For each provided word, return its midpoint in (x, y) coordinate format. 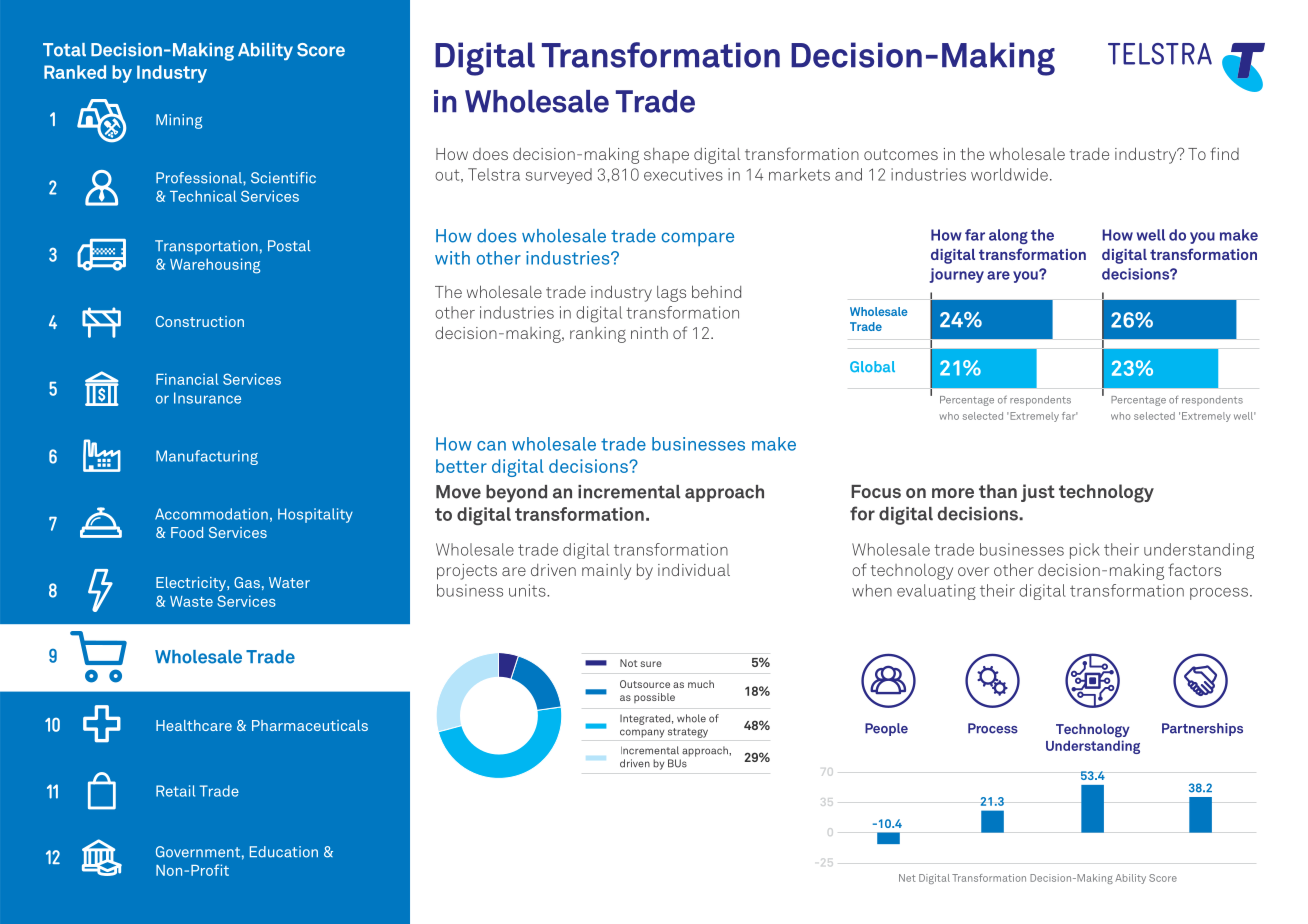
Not (629, 663)
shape (666, 155)
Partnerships (1202, 729)
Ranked (75, 72)
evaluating (936, 592)
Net (907, 878)
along (1008, 236)
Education (284, 852)
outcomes (901, 154)
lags (671, 294)
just (1038, 493)
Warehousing (215, 266)
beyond (516, 494)
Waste (191, 601)
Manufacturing (207, 457)
